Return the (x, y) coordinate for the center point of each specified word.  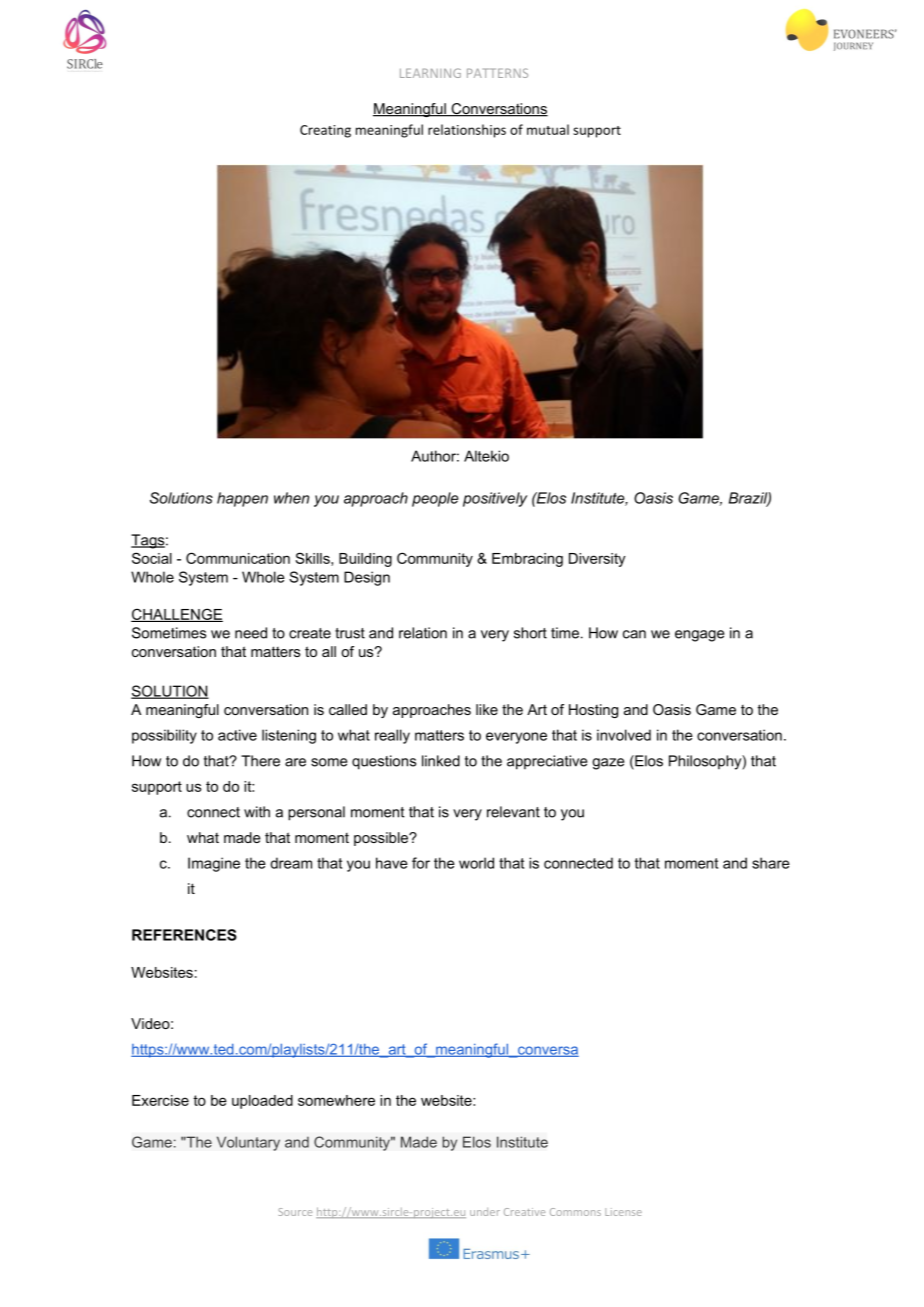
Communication (238, 558)
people (435, 499)
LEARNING (430, 73)
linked (441, 761)
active (237, 735)
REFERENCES (184, 935)
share (771, 863)
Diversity (597, 560)
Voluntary (248, 1143)
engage (699, 636)
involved (624, 735)
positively (495, 499)
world (476, 863)
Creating (325, 131)
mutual (548, 129)
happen (242, 499)
